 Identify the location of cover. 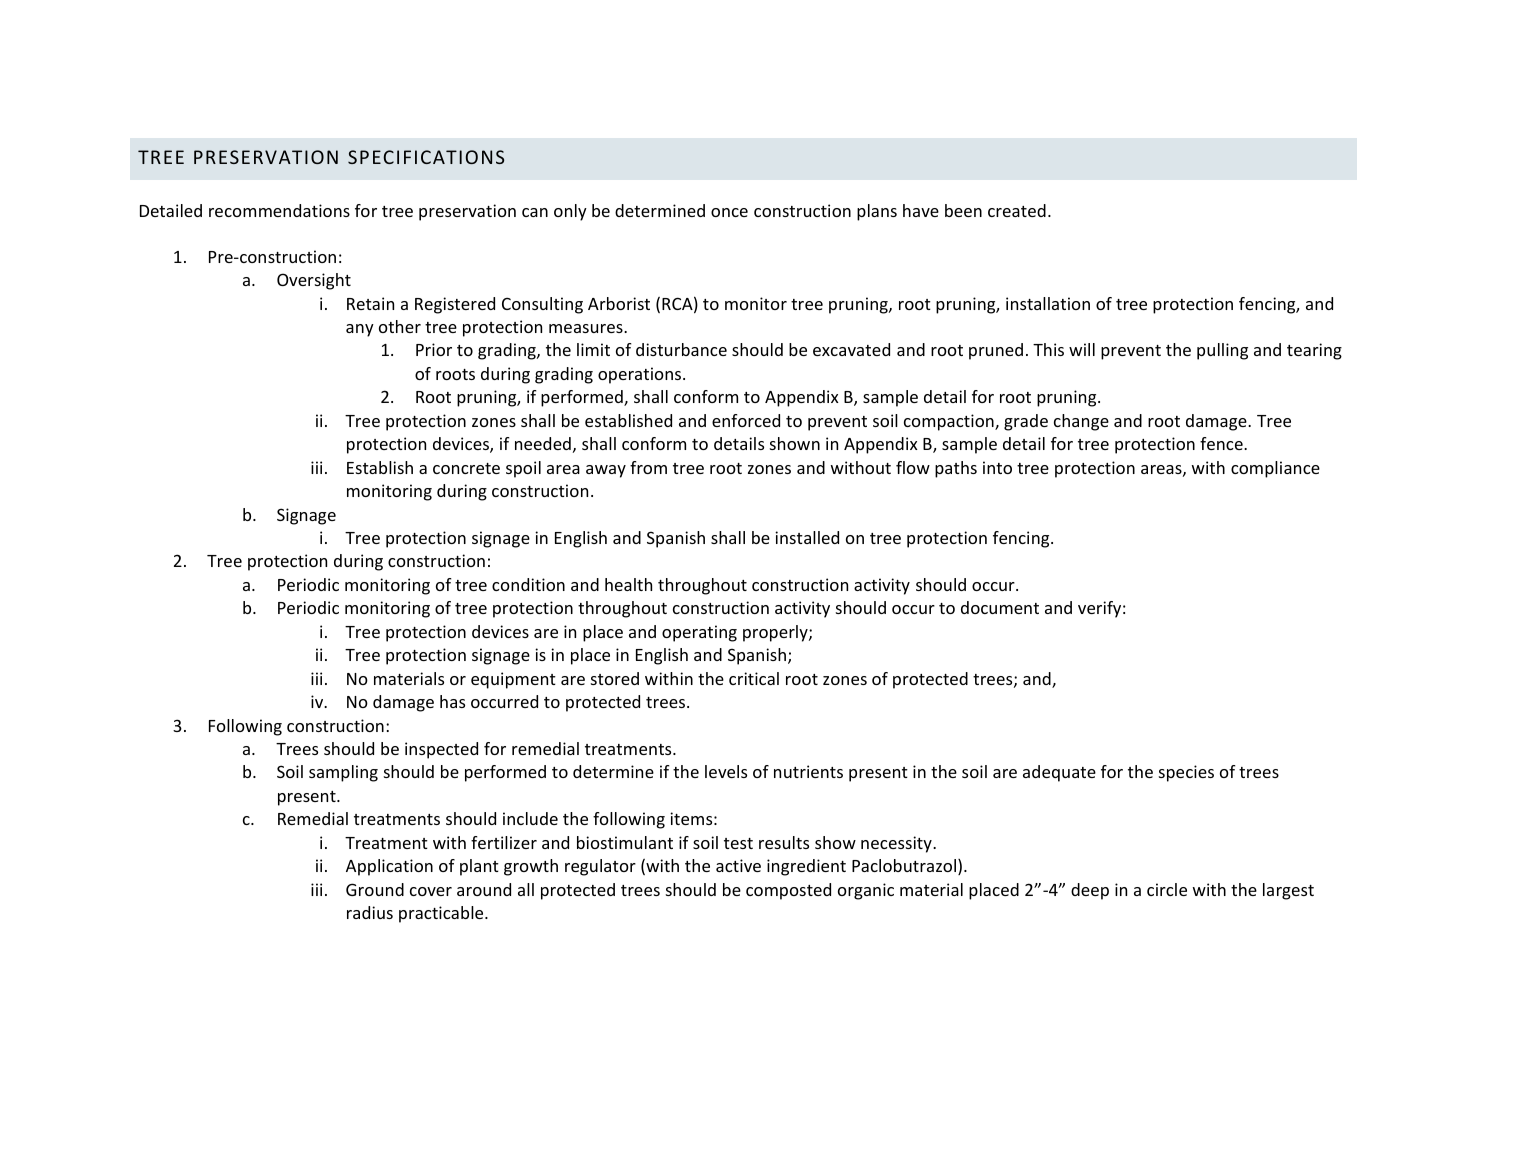
(431, 891).
